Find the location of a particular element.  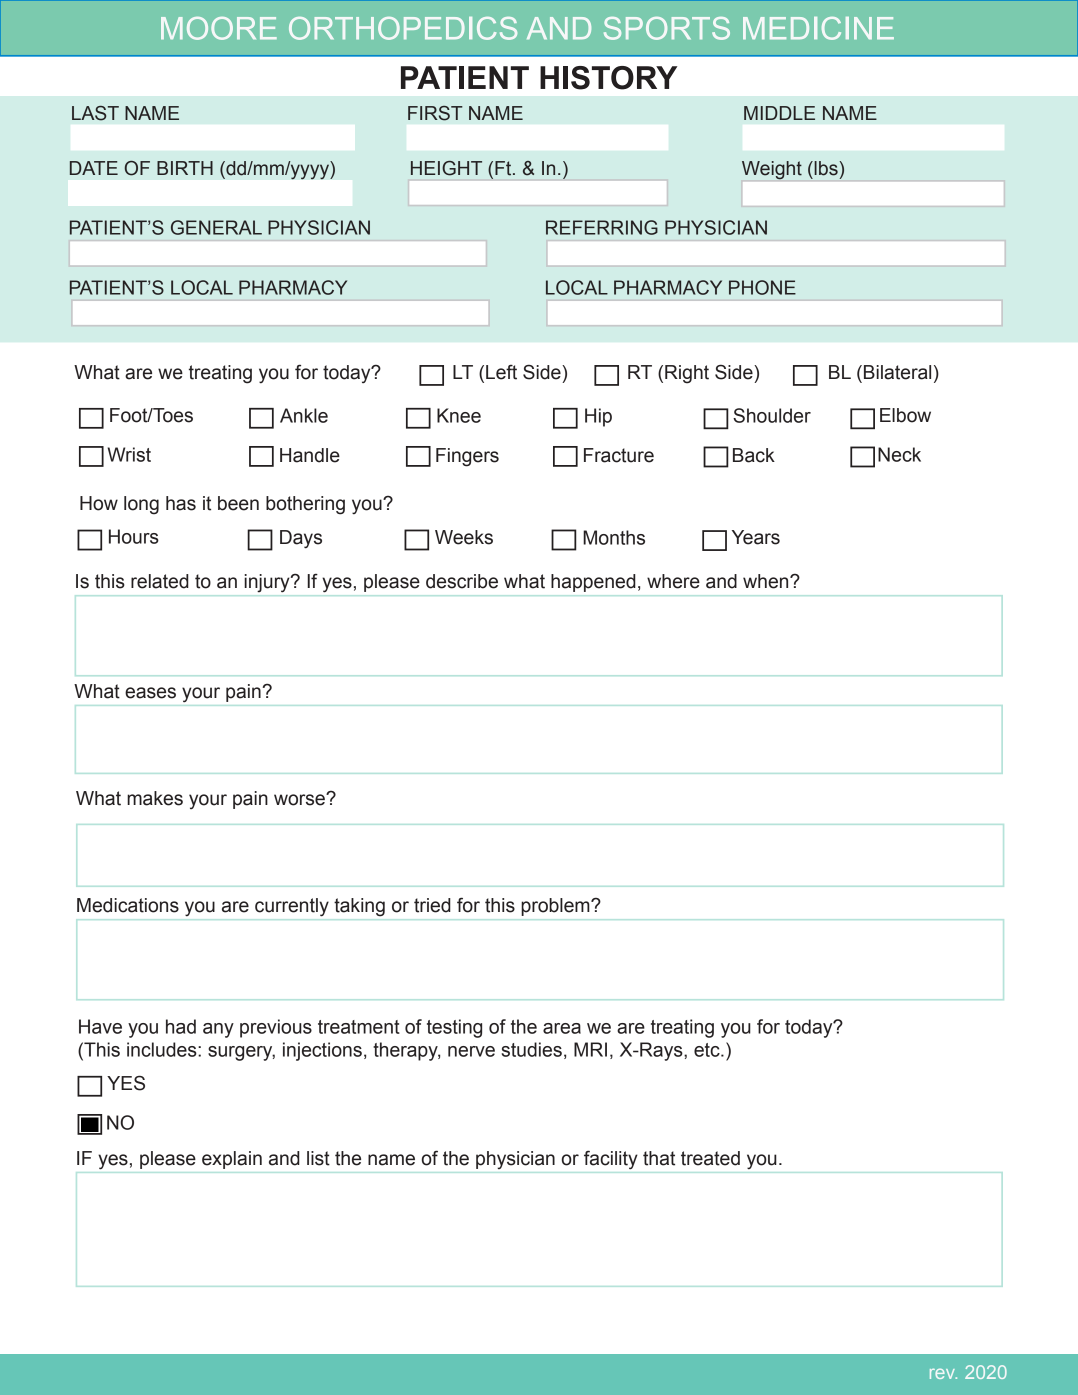

related is located at coordinates (160, 581).
